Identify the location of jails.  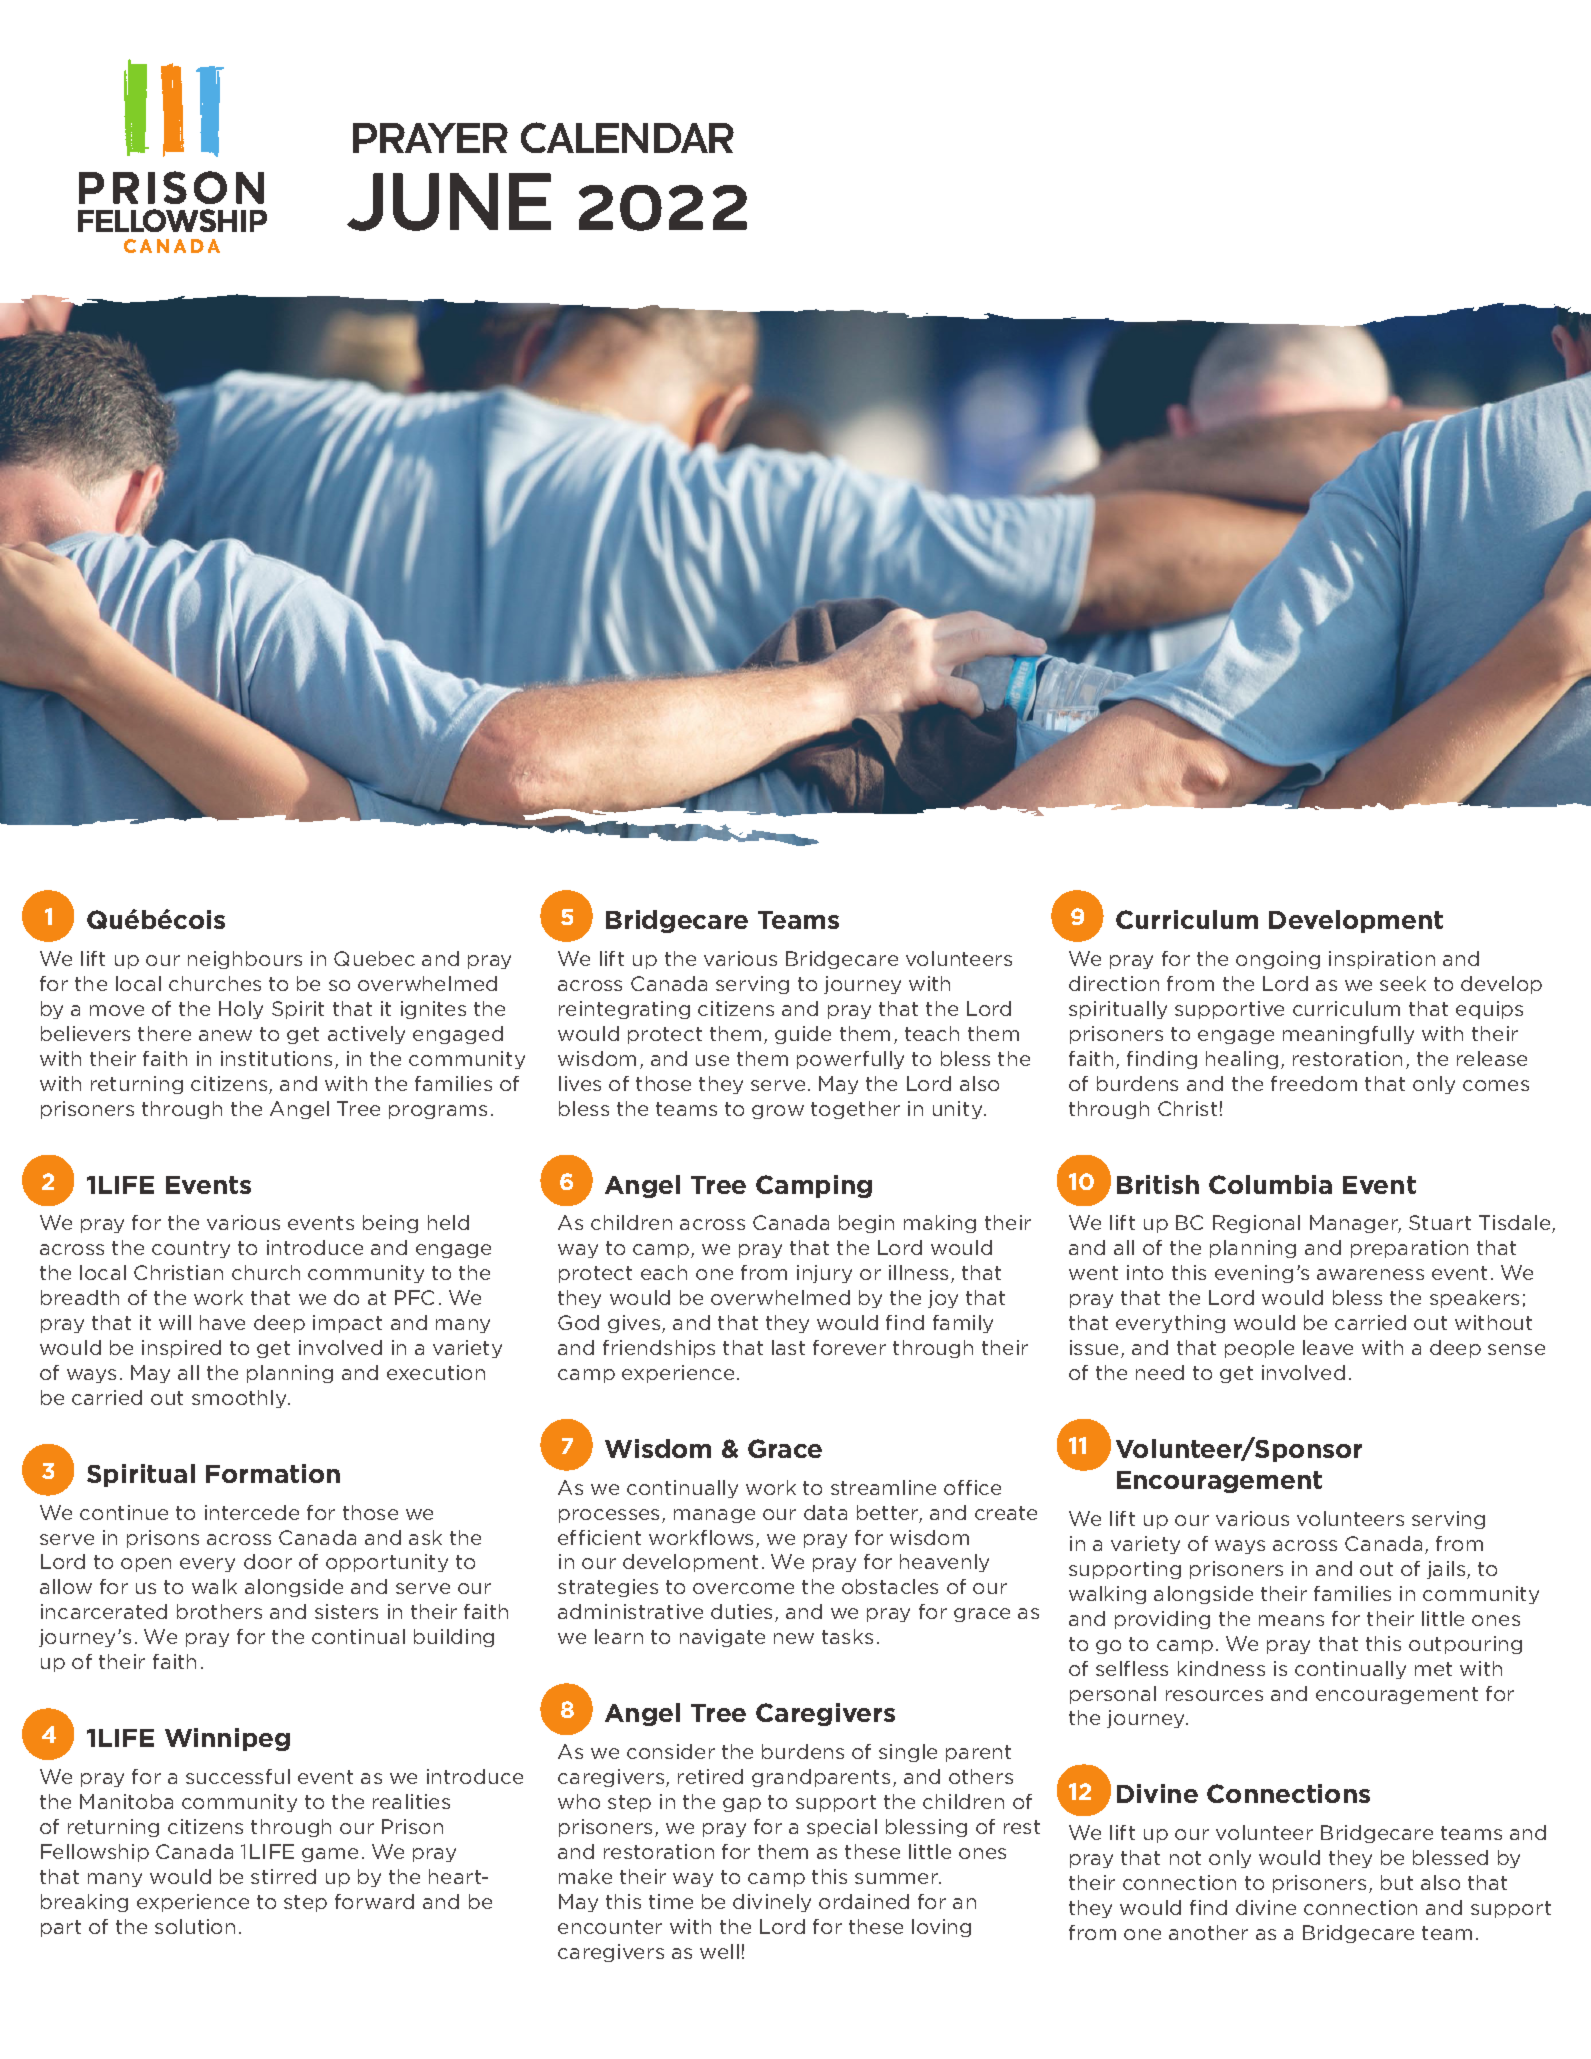
(1447, 1570).
